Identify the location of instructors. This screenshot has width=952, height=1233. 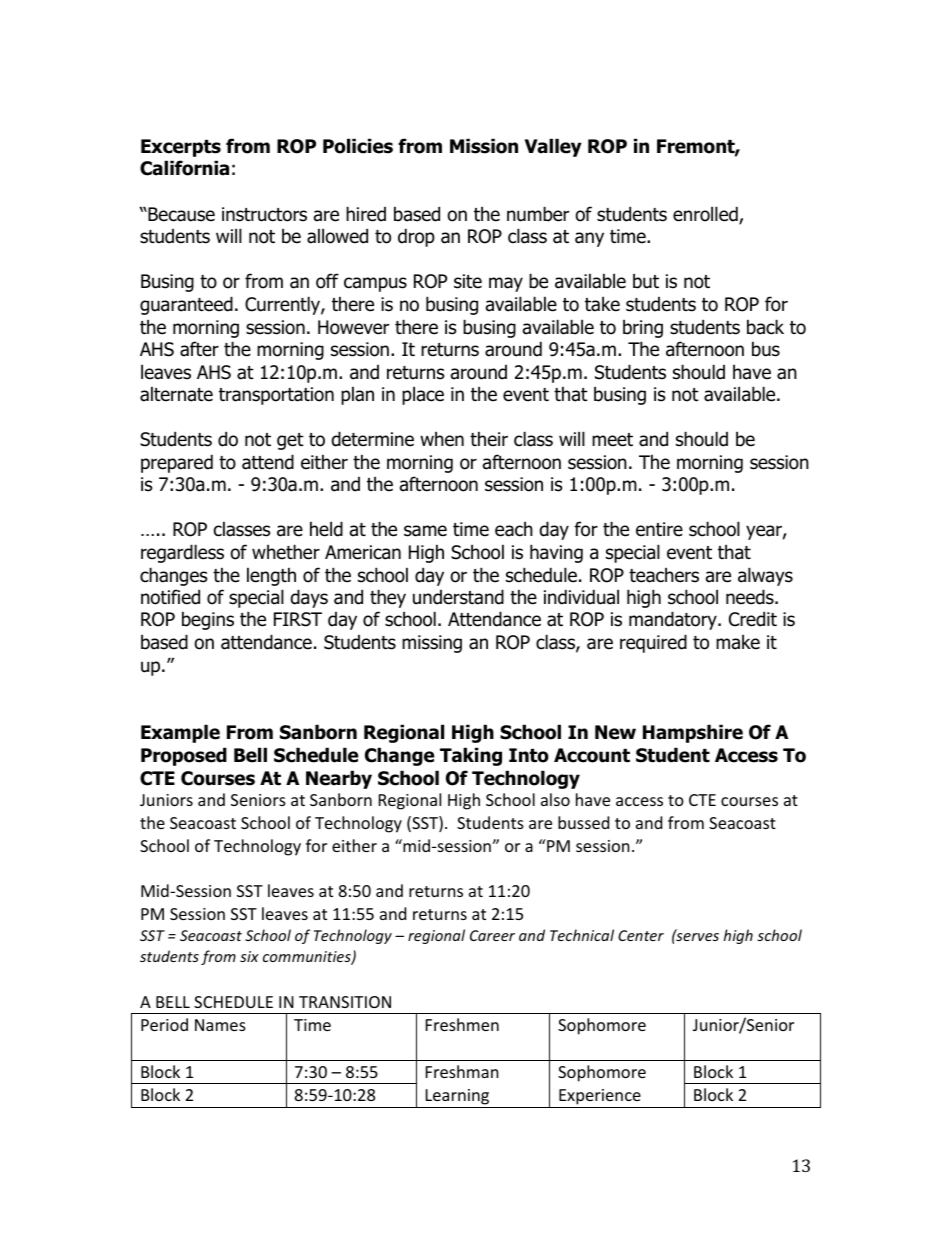
(264, 214).
